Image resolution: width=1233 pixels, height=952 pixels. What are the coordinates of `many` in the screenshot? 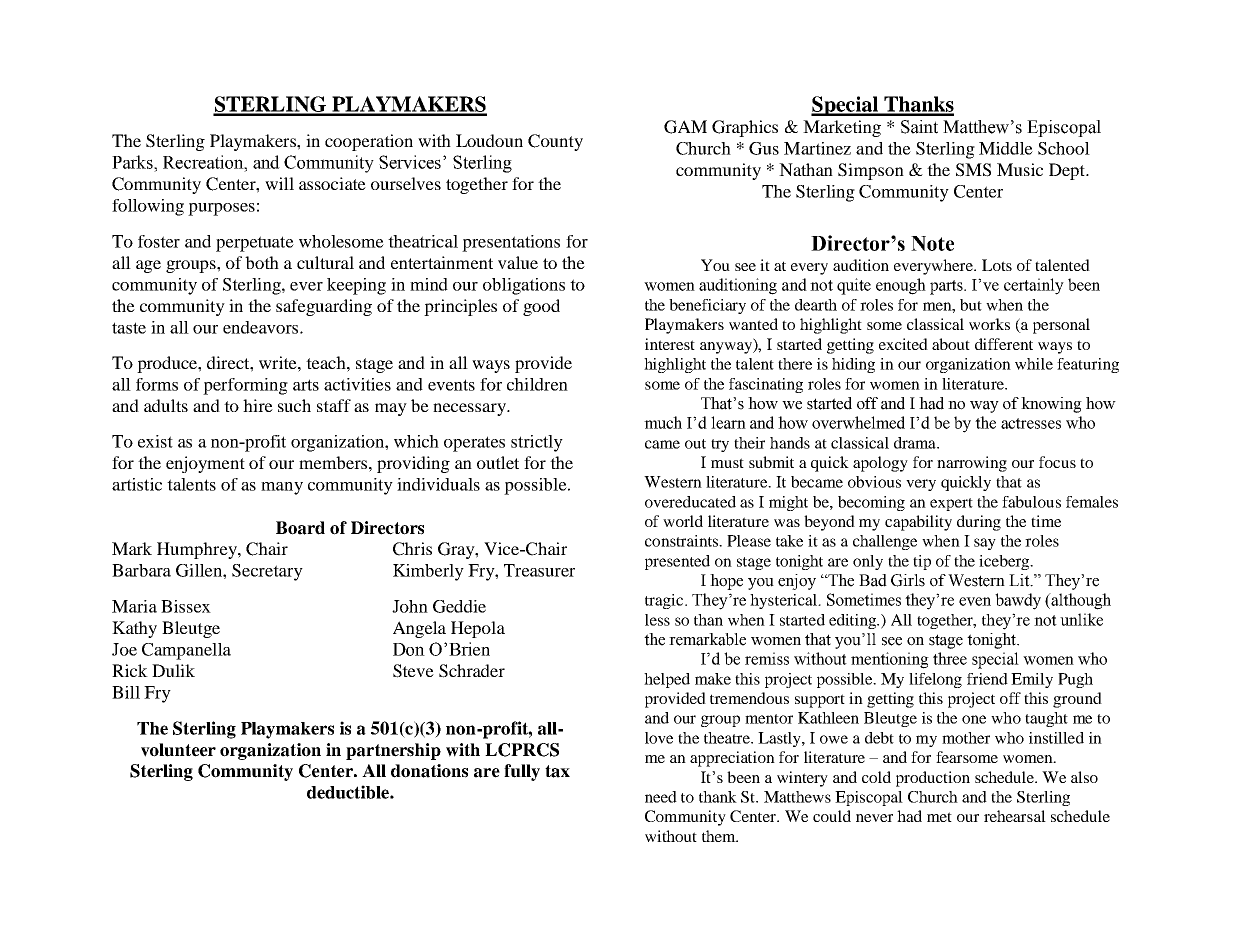 It's located at (282, 488).
